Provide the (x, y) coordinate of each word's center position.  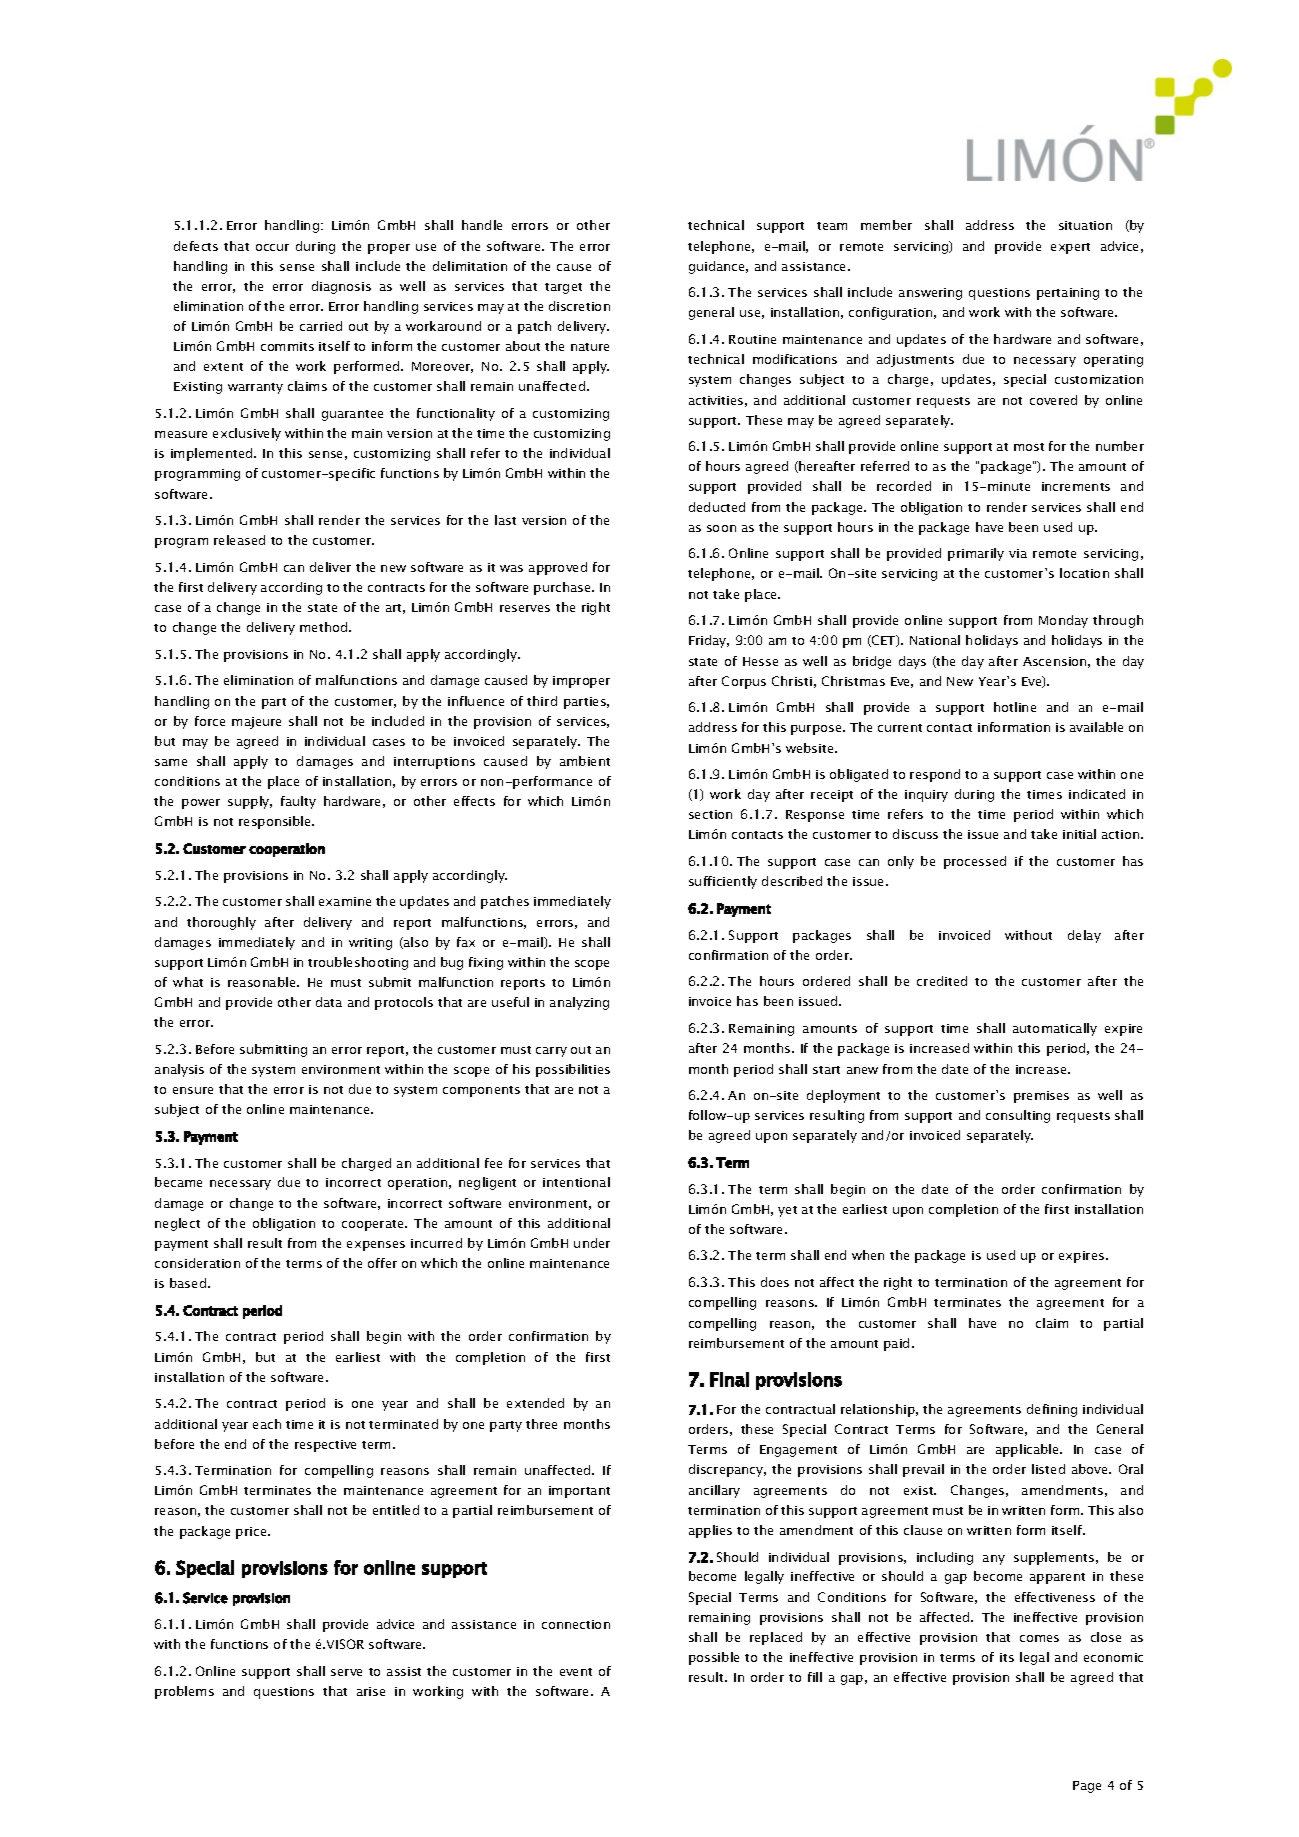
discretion (579, 306)
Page (1087, 1787)
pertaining (1068, 294)
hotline (1015, 707)
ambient (585, 761)
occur (272, 247)
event (576, 1672)
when (868, 1255)
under (592, 1243)
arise (371, 1691)
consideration (197, 1263)
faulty (298, 802)
